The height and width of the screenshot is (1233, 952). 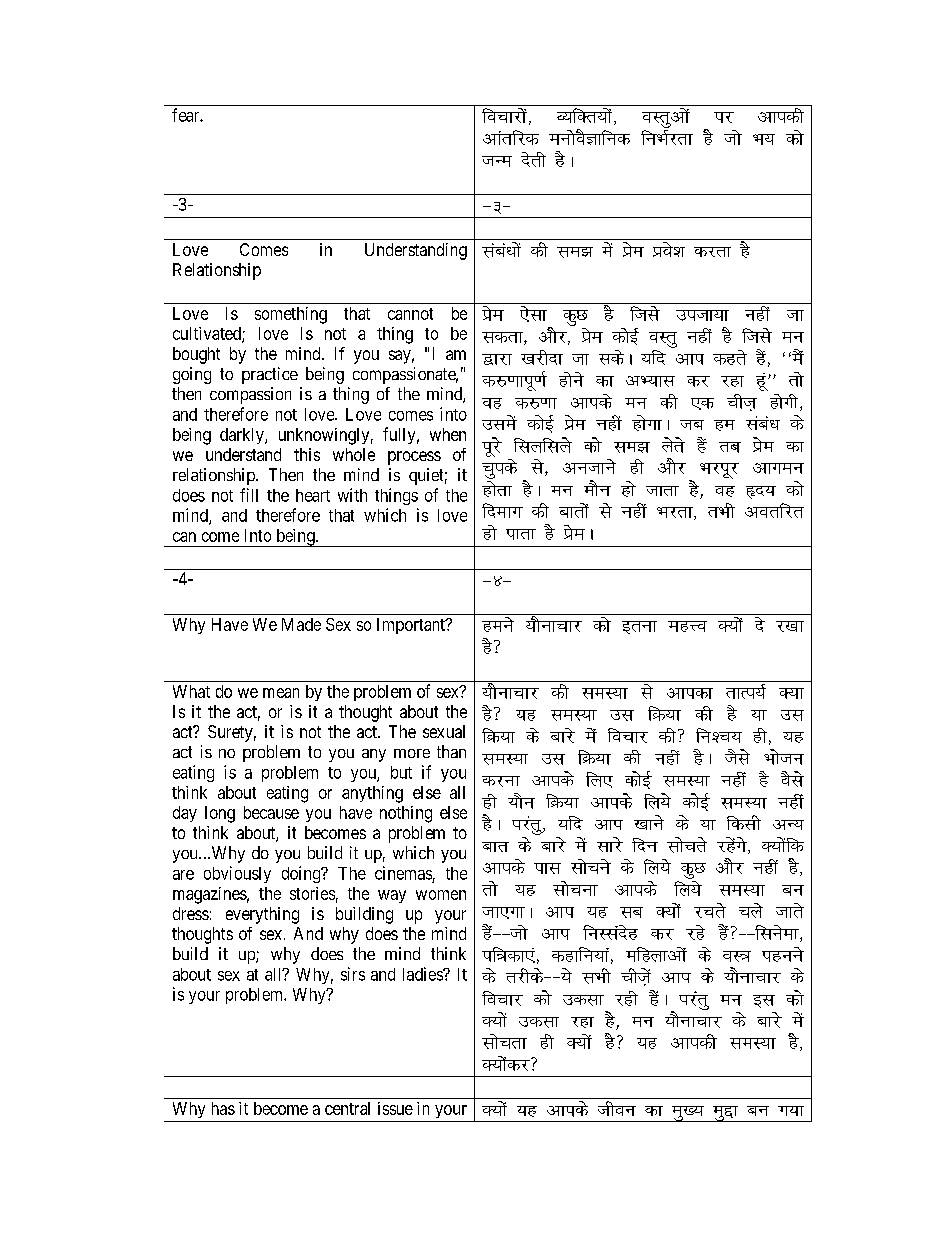 What do you see at coordinates (208, 335) in the screenshot?
I see `cultivated` at bounding box center [208, 335].
